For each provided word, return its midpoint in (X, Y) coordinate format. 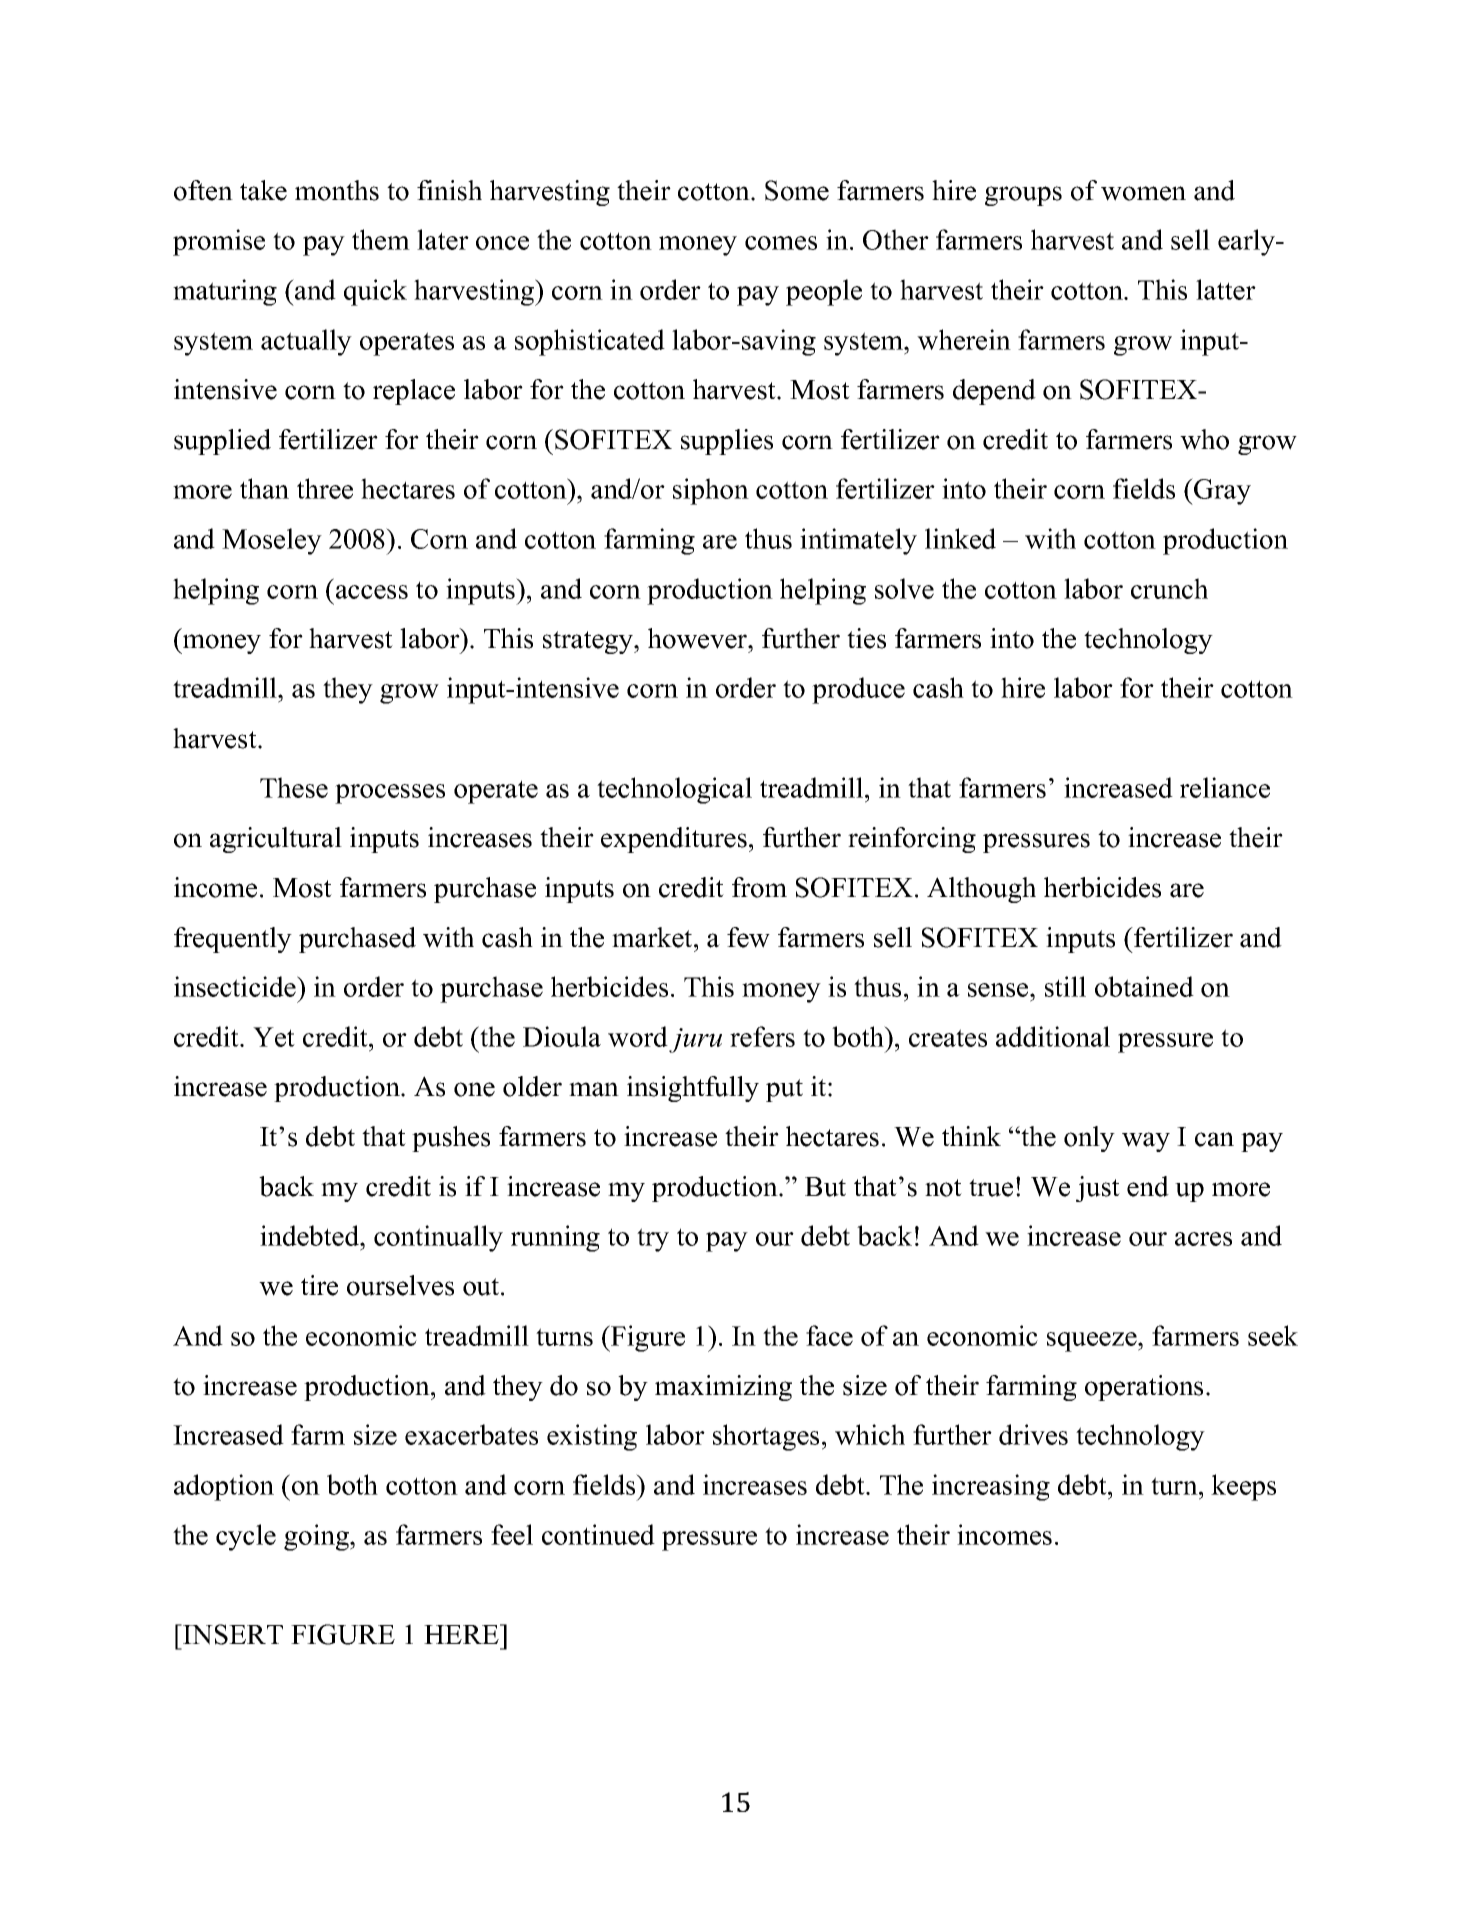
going (317, 1537)
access (372, 592)
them (381, 239)
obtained (1144, 986)
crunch (1169, 588)
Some (797, 190)
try (653, 1240)
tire (319, 1285)
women (1143, 193)
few (748, 937)
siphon (711, 491)
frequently (233, 940)
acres (1203, 1239)
